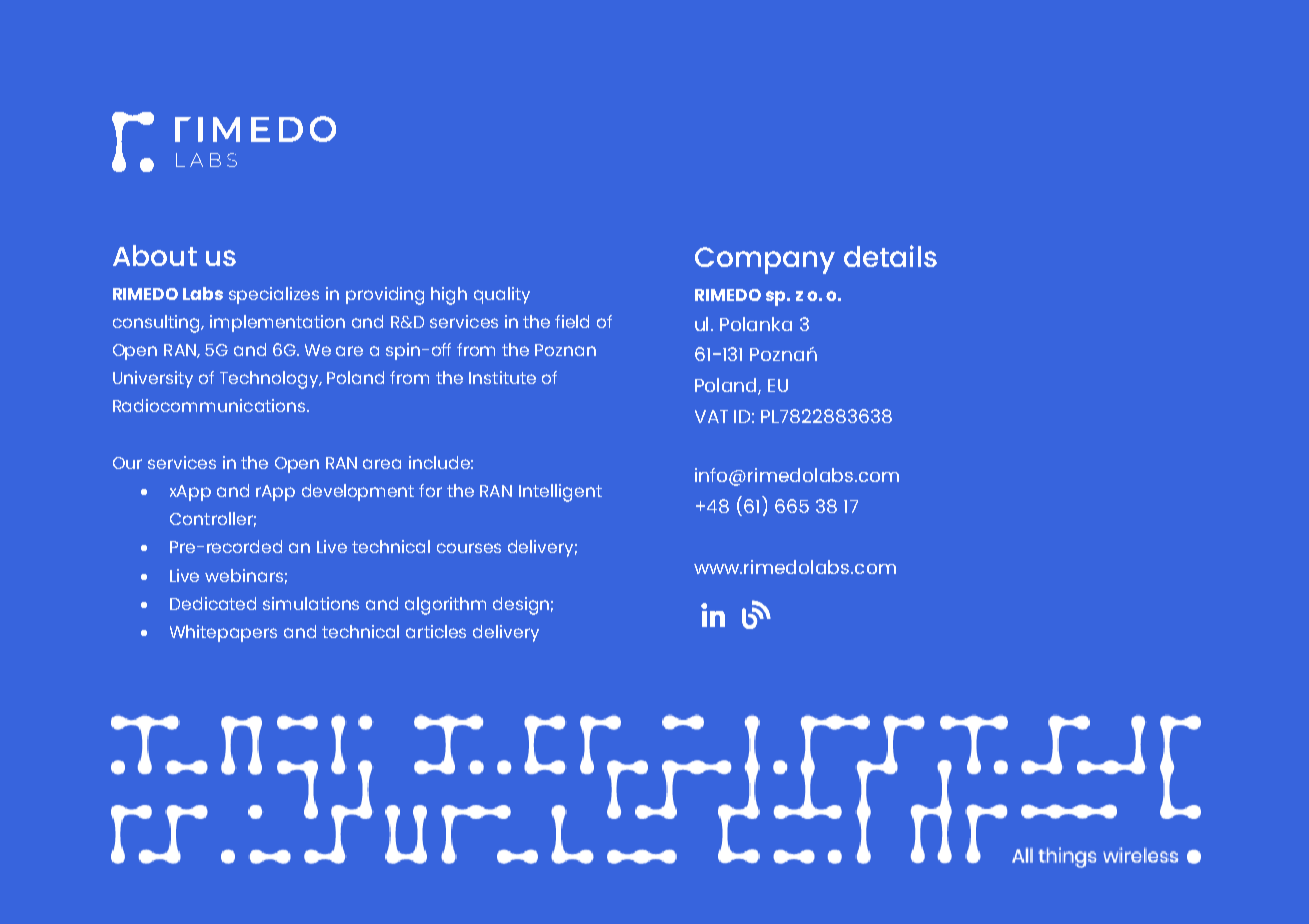  I want to click on Intelligent, so click(560, 493).
